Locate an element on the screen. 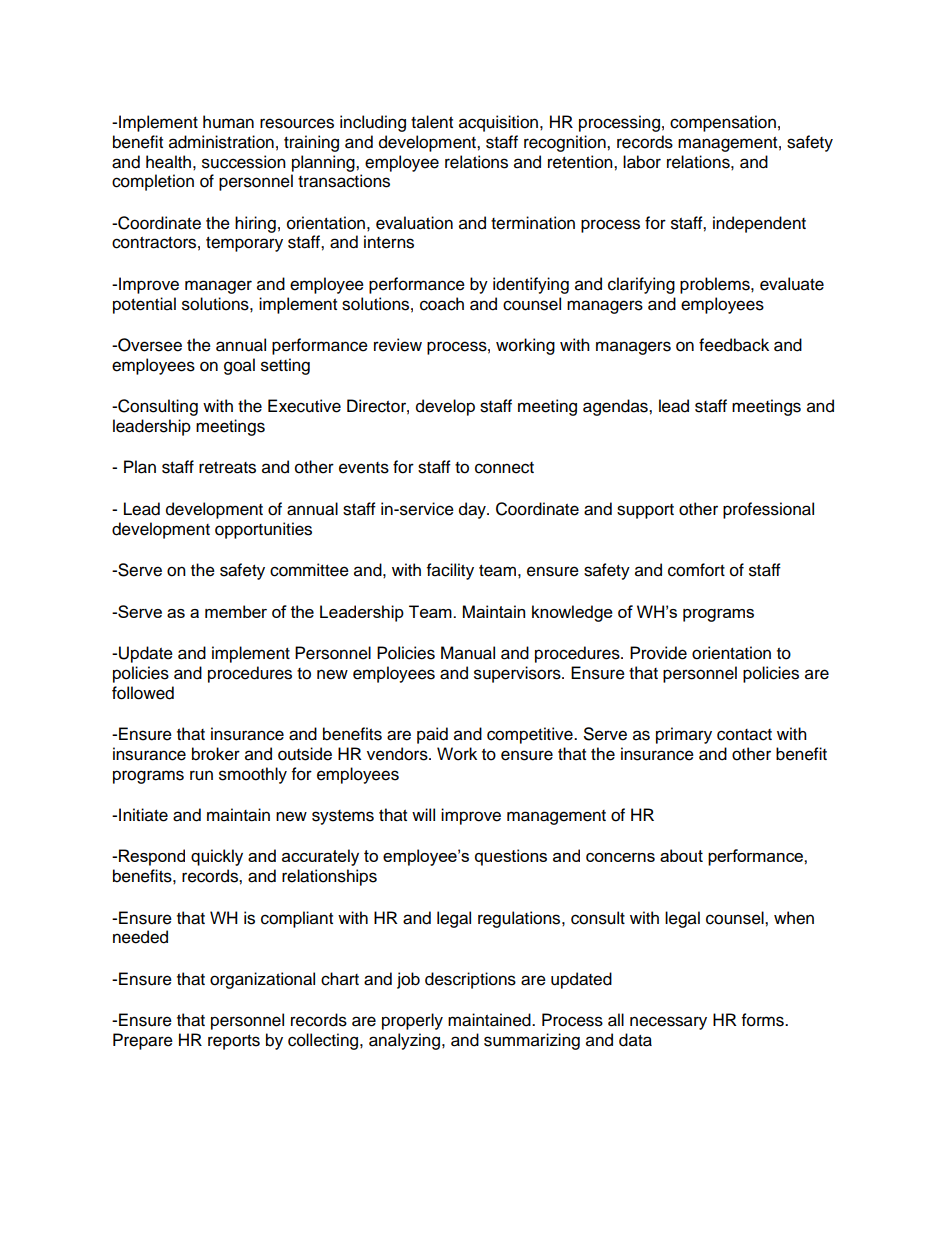 This screenshot has height=1233, width=952. administration is located at coordinates (221, 142).
